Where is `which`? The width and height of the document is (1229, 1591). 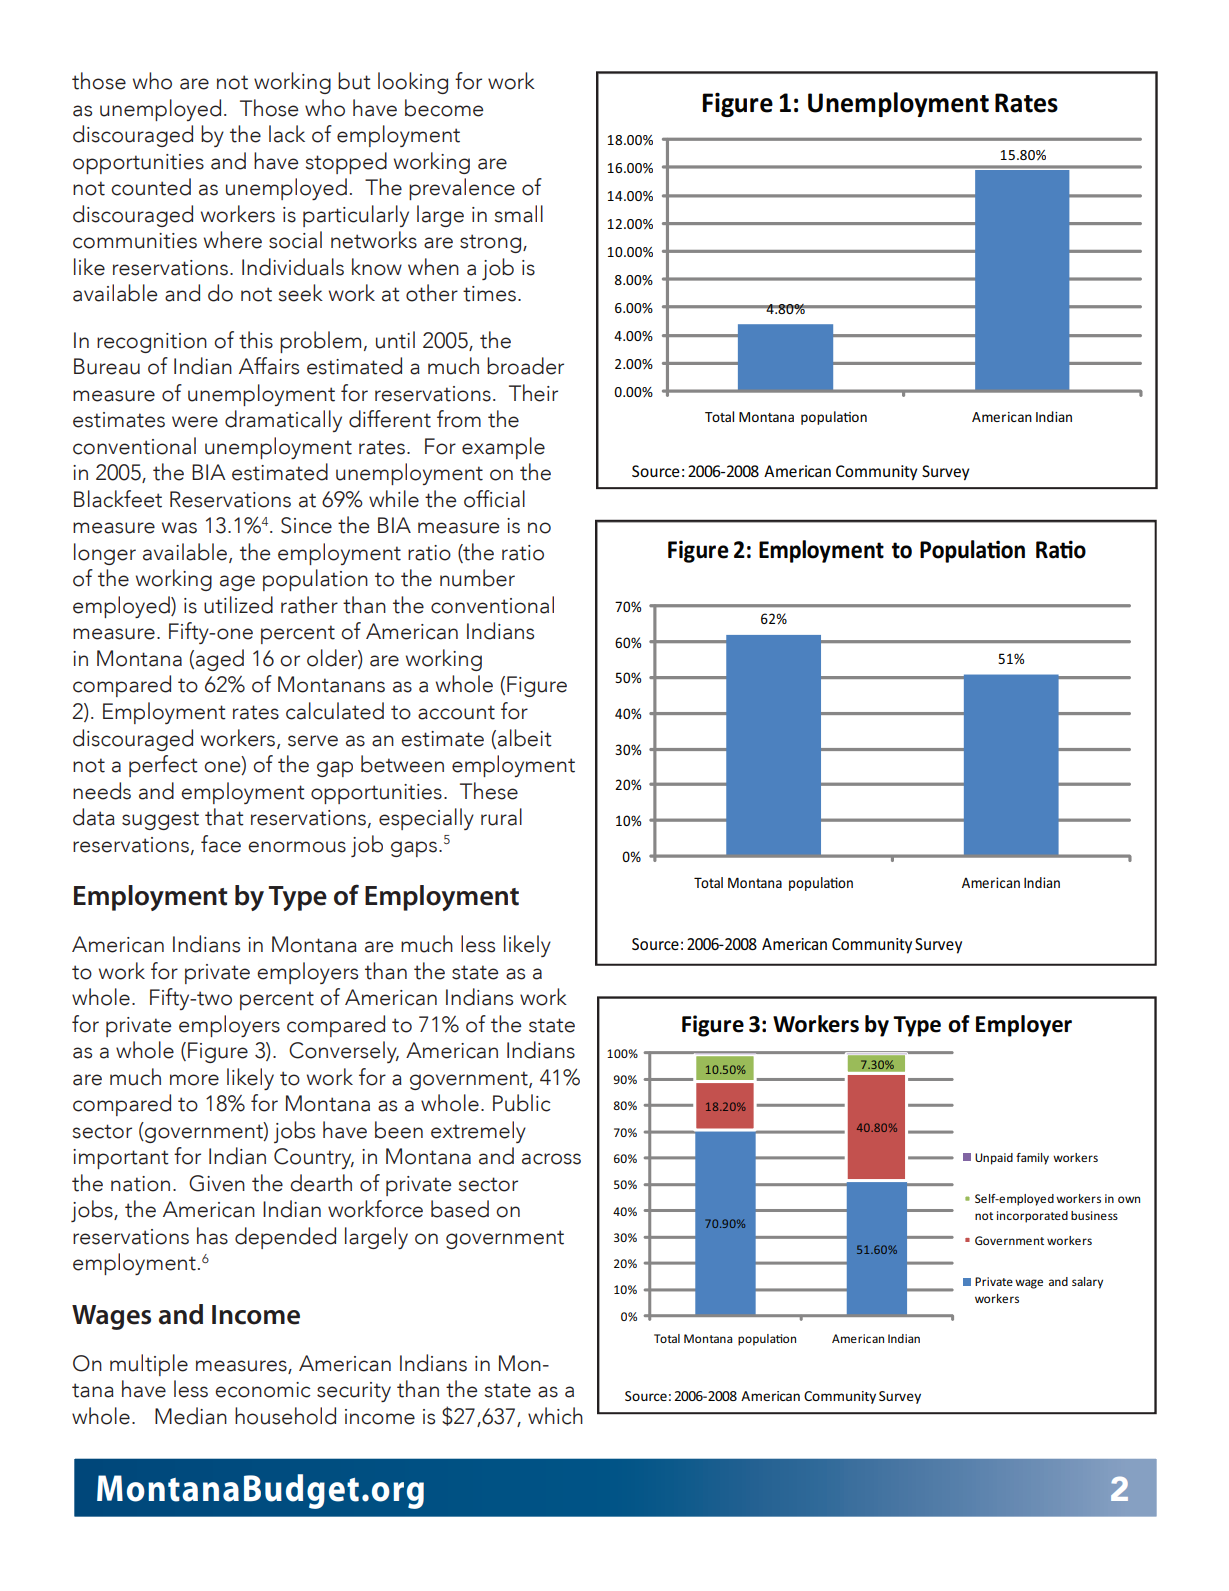
which is located at coordinates (555, 1416).
